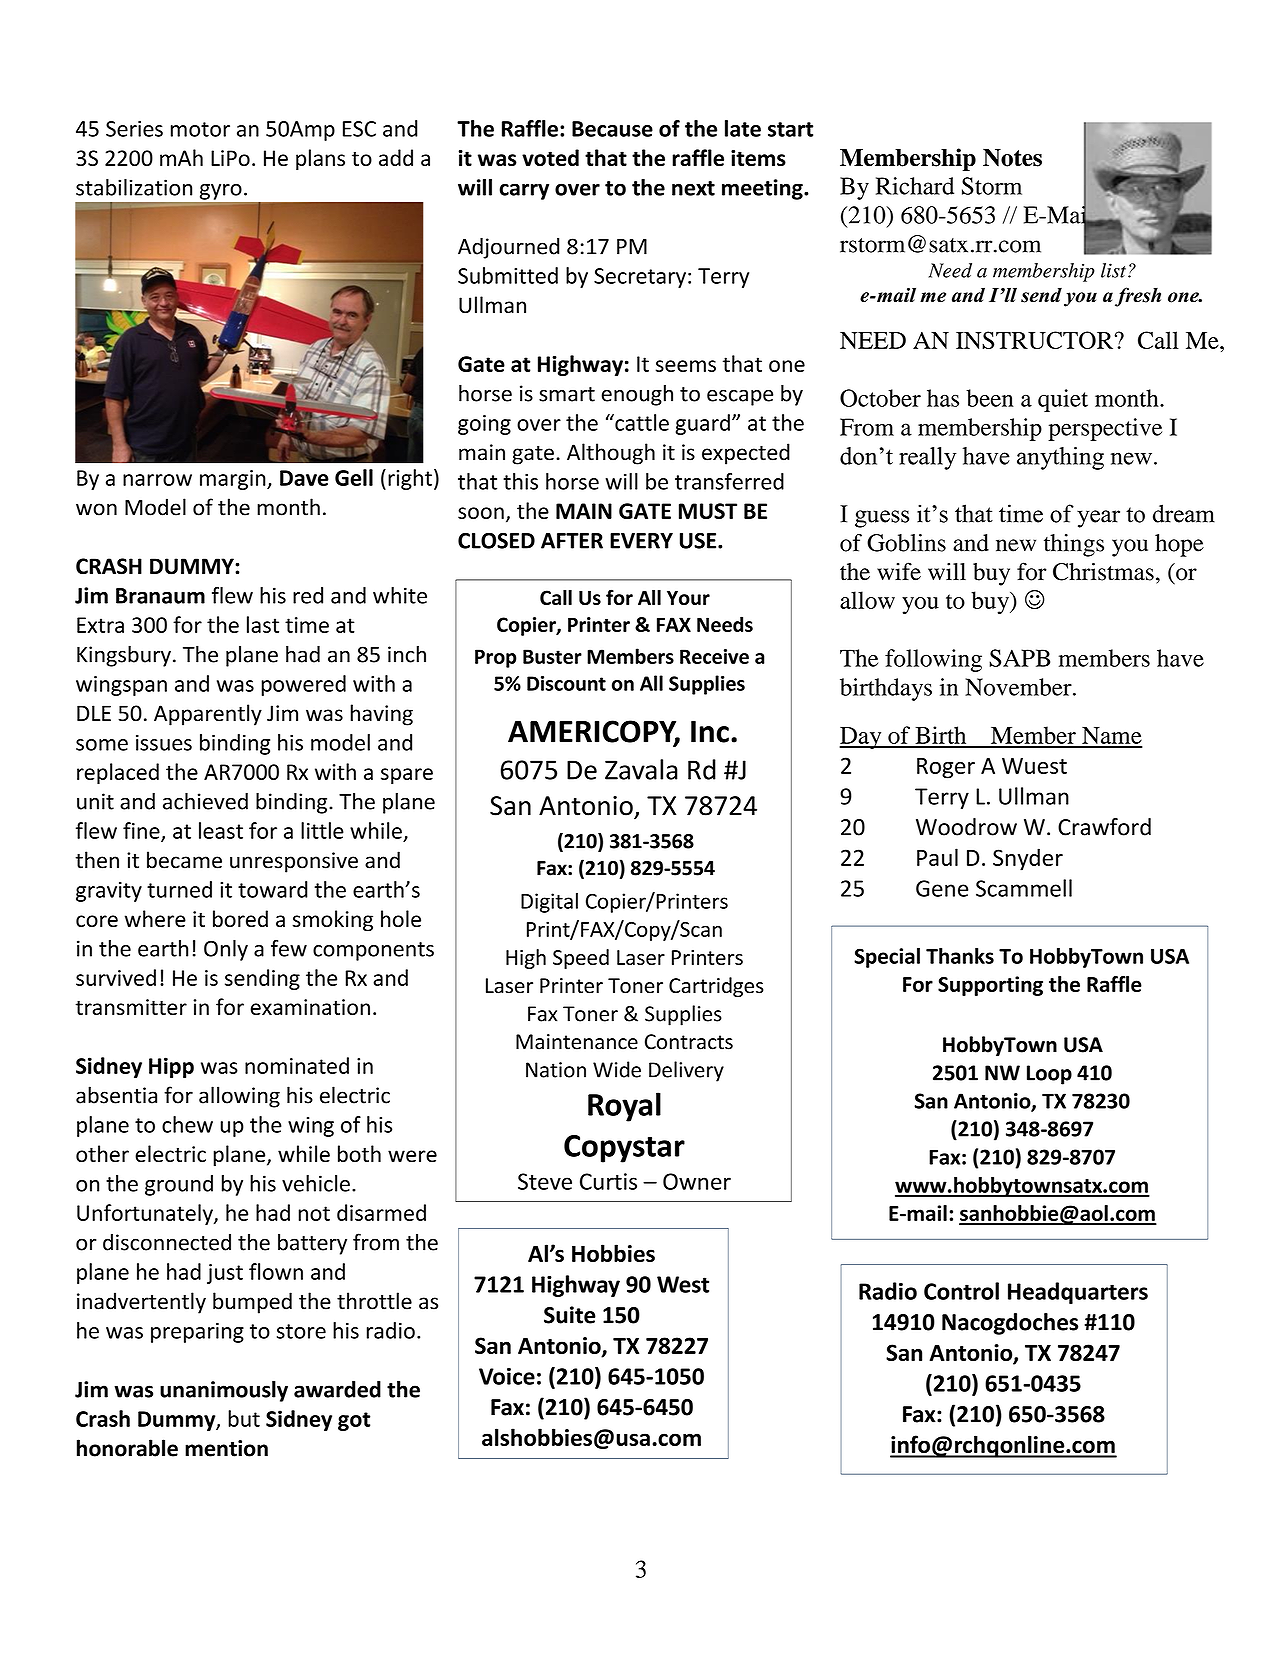 The image size is (1282, 1659). Describe the element at coordinates (1028, 859) in the screenshot. I see `Snyder` at that location.
